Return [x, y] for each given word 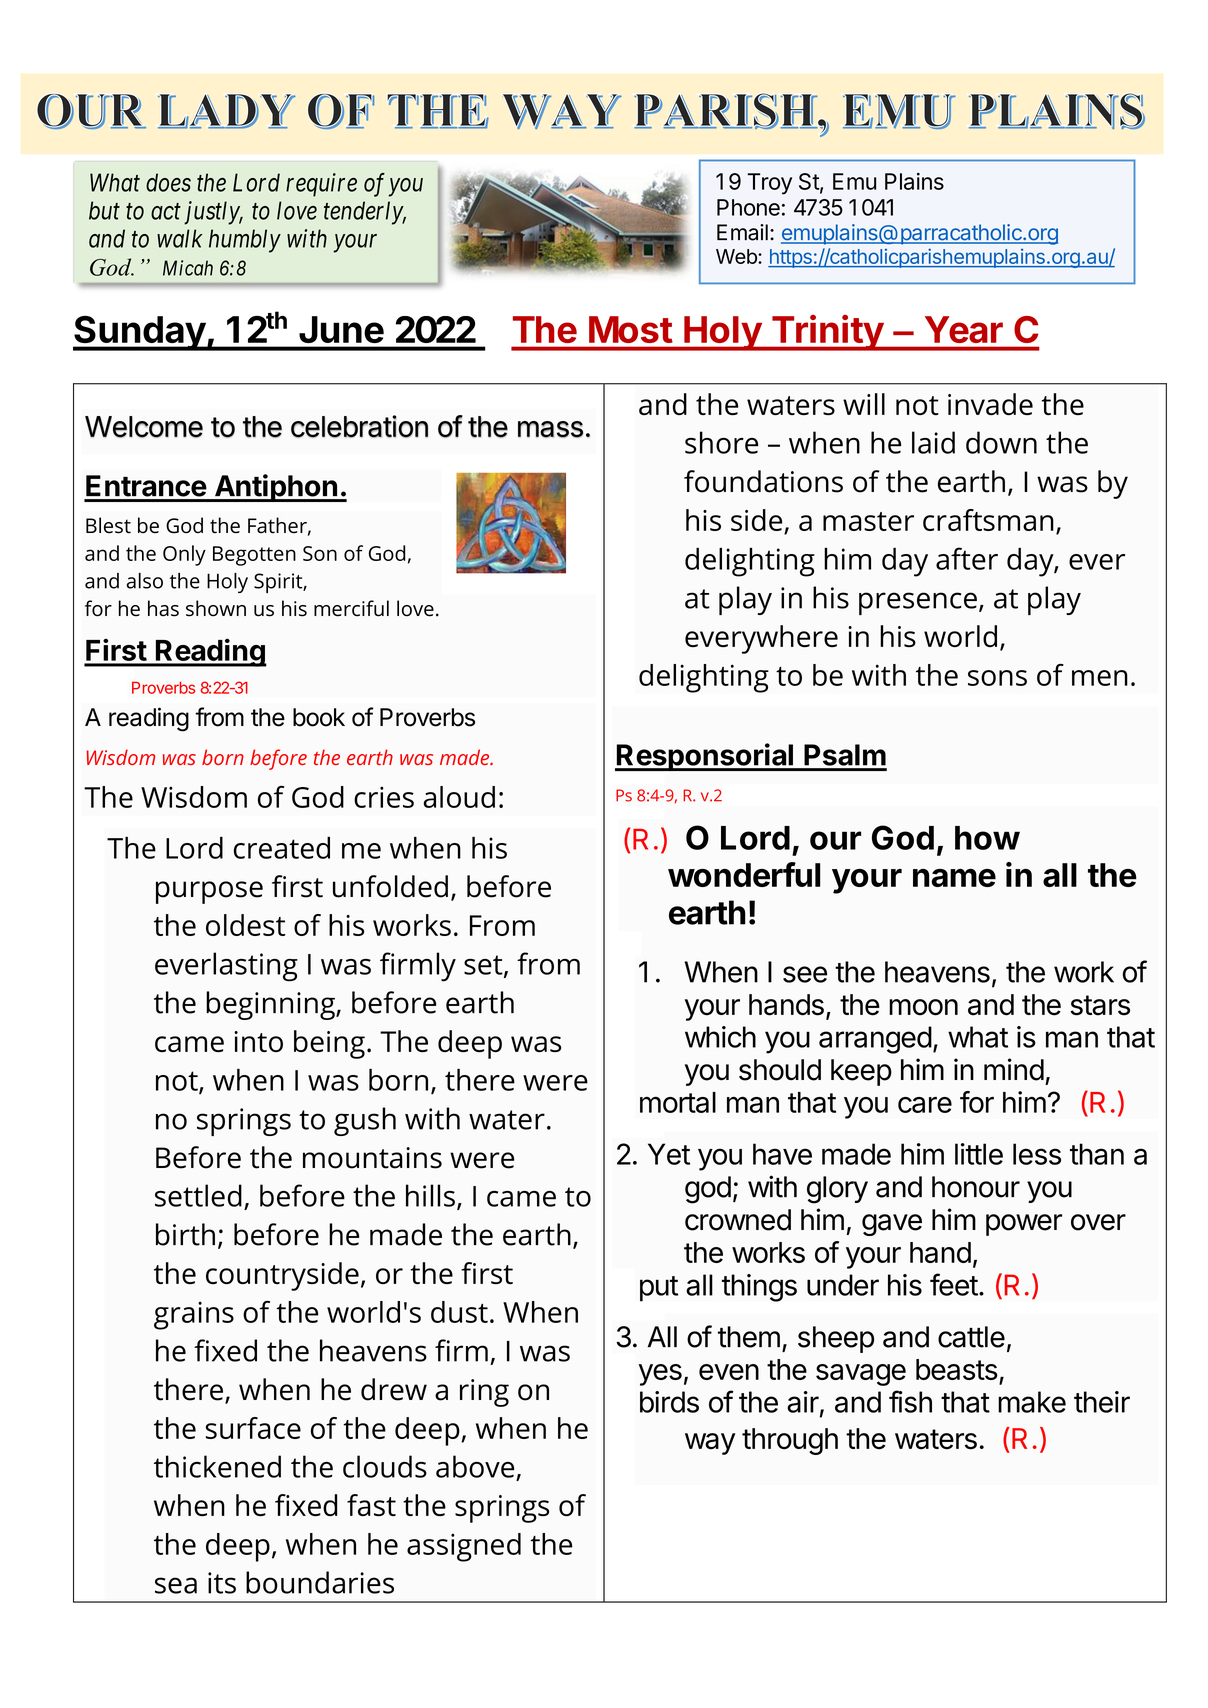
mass [550, 429]
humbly [245, 241]
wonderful [744, 874]
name [954, 877]
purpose [209, 892]
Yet [669, 1154]
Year [964, 329]
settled [198, 1195]
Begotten [254, 556]
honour [976, 1187]
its [222, 1583]
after [967, 558]
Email [742, 232]
